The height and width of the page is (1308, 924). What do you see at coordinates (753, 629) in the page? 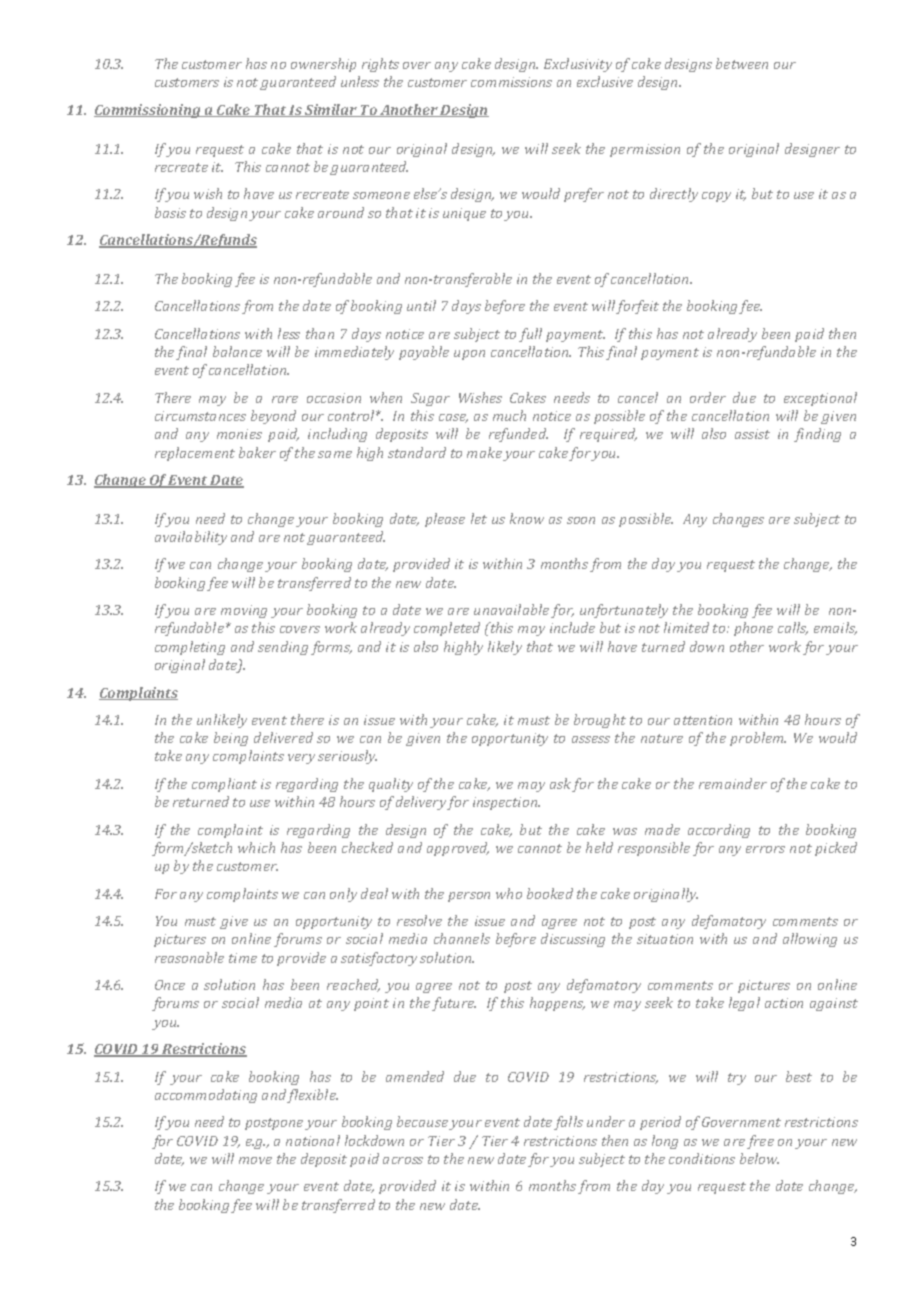
I see `phone` at bounding box center [753, 629].
